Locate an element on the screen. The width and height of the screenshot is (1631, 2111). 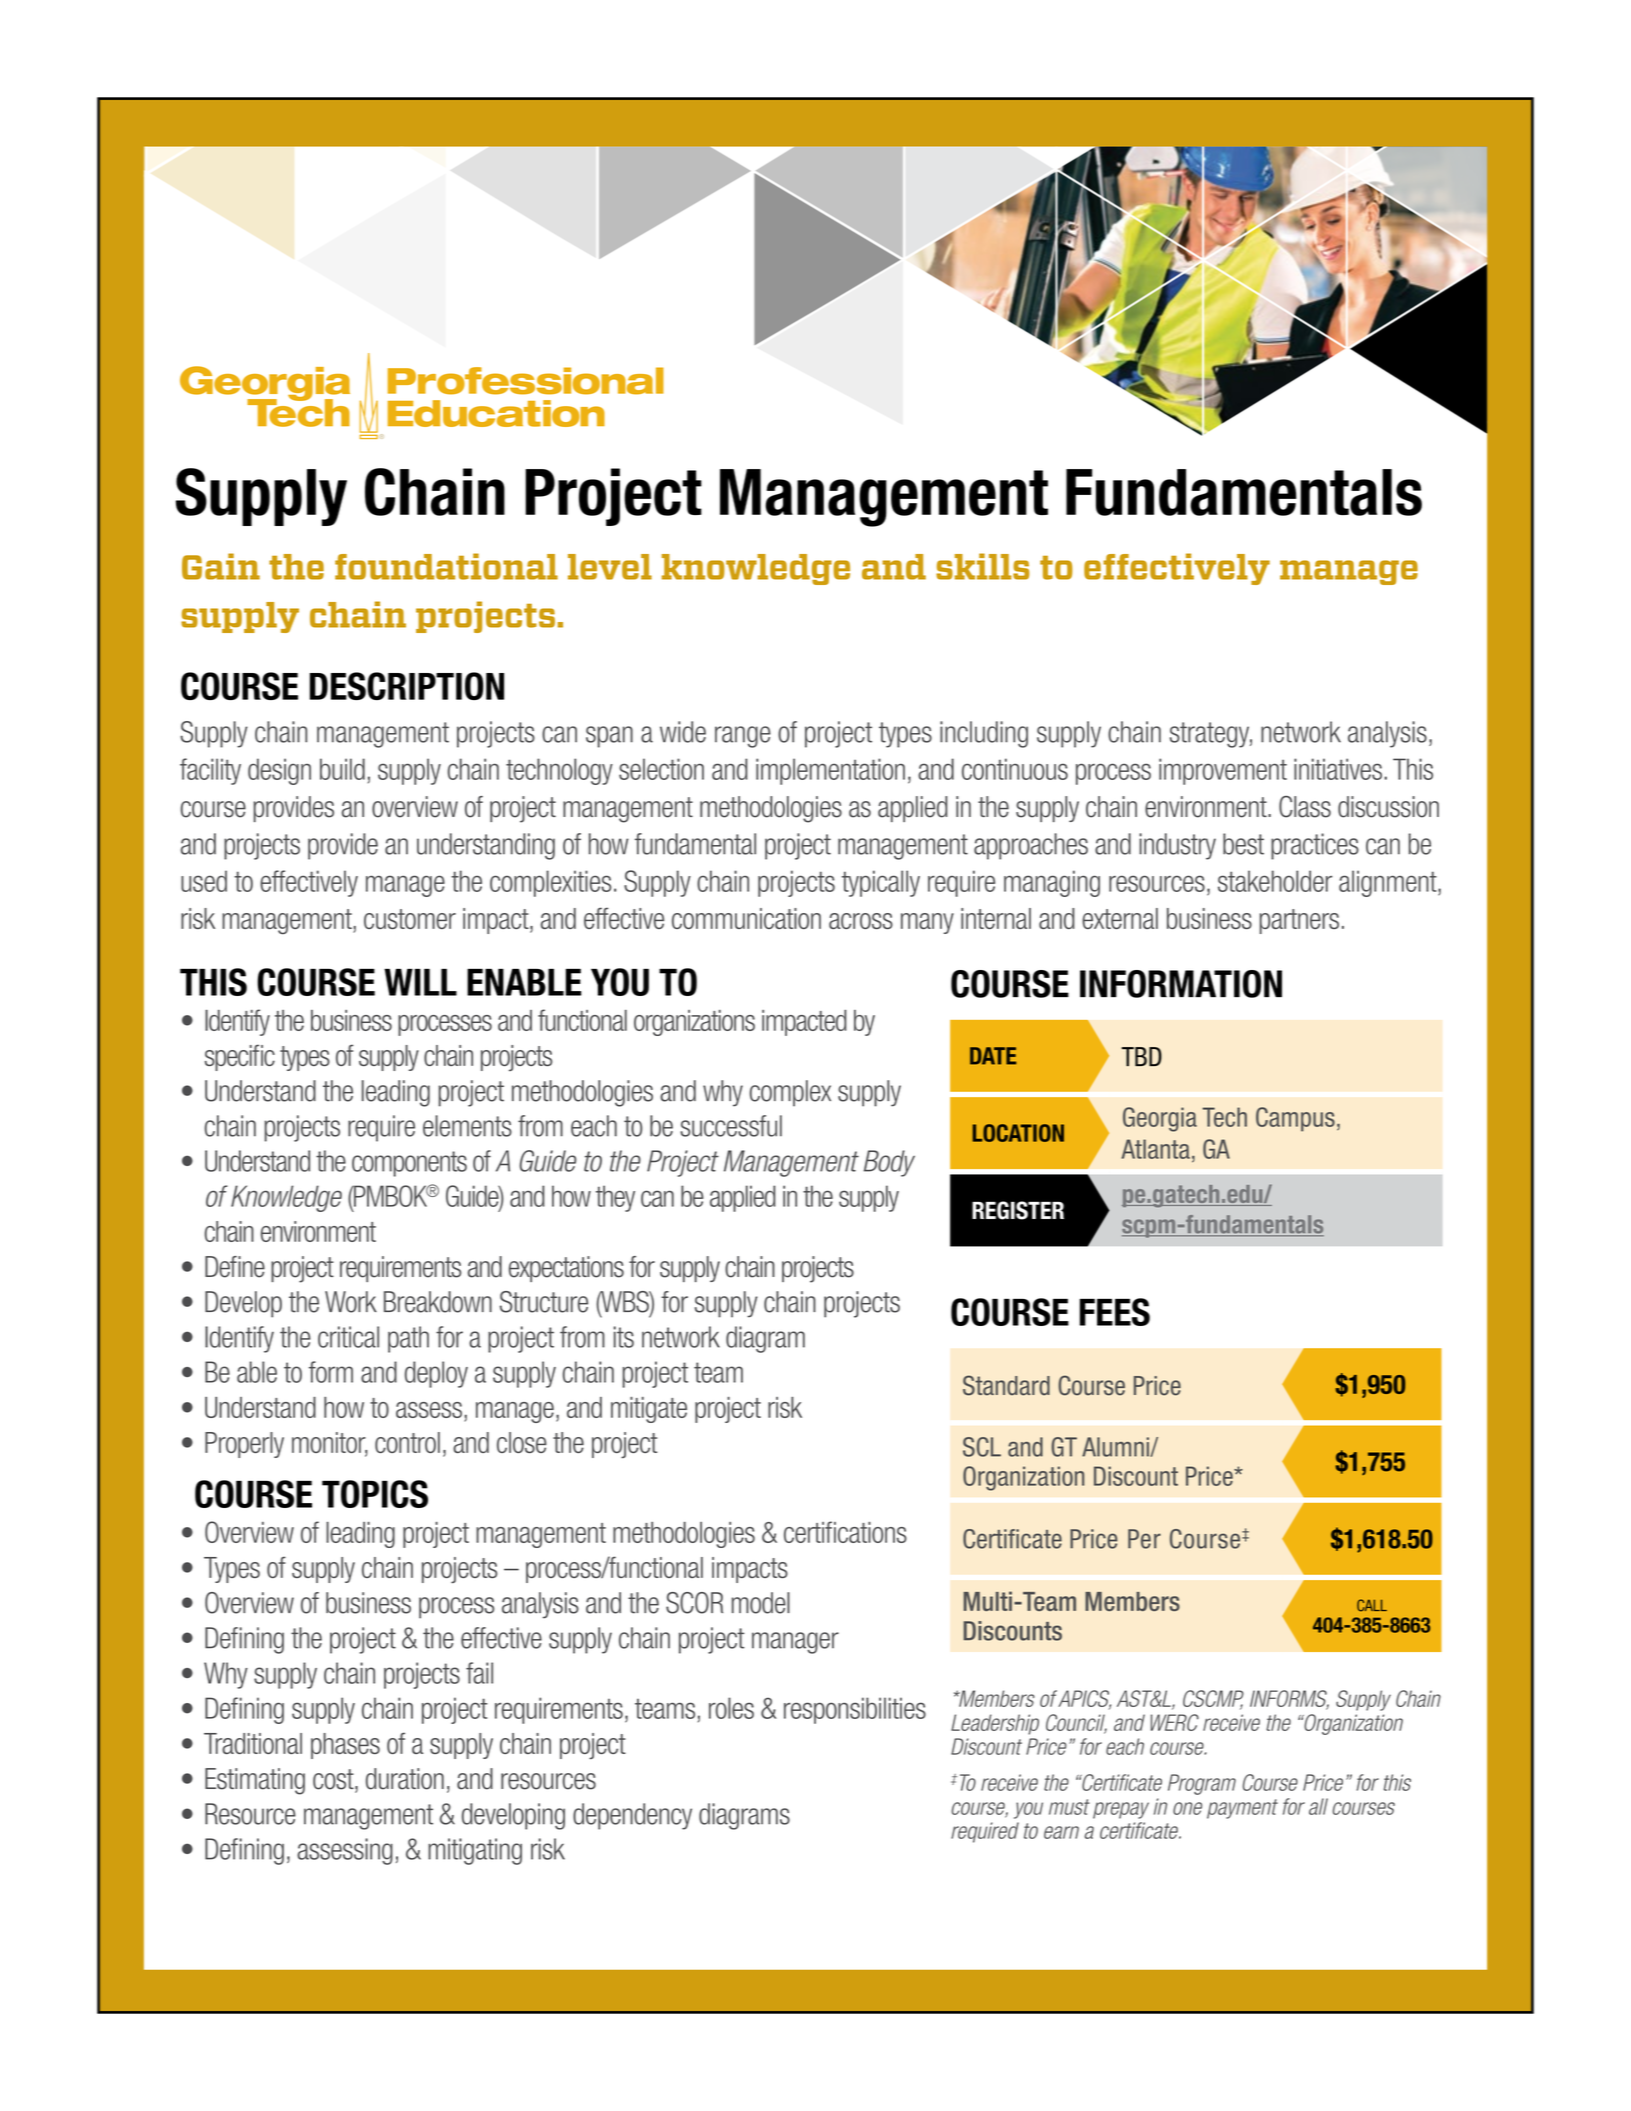
foundational is located at coordinates (446, 566).
